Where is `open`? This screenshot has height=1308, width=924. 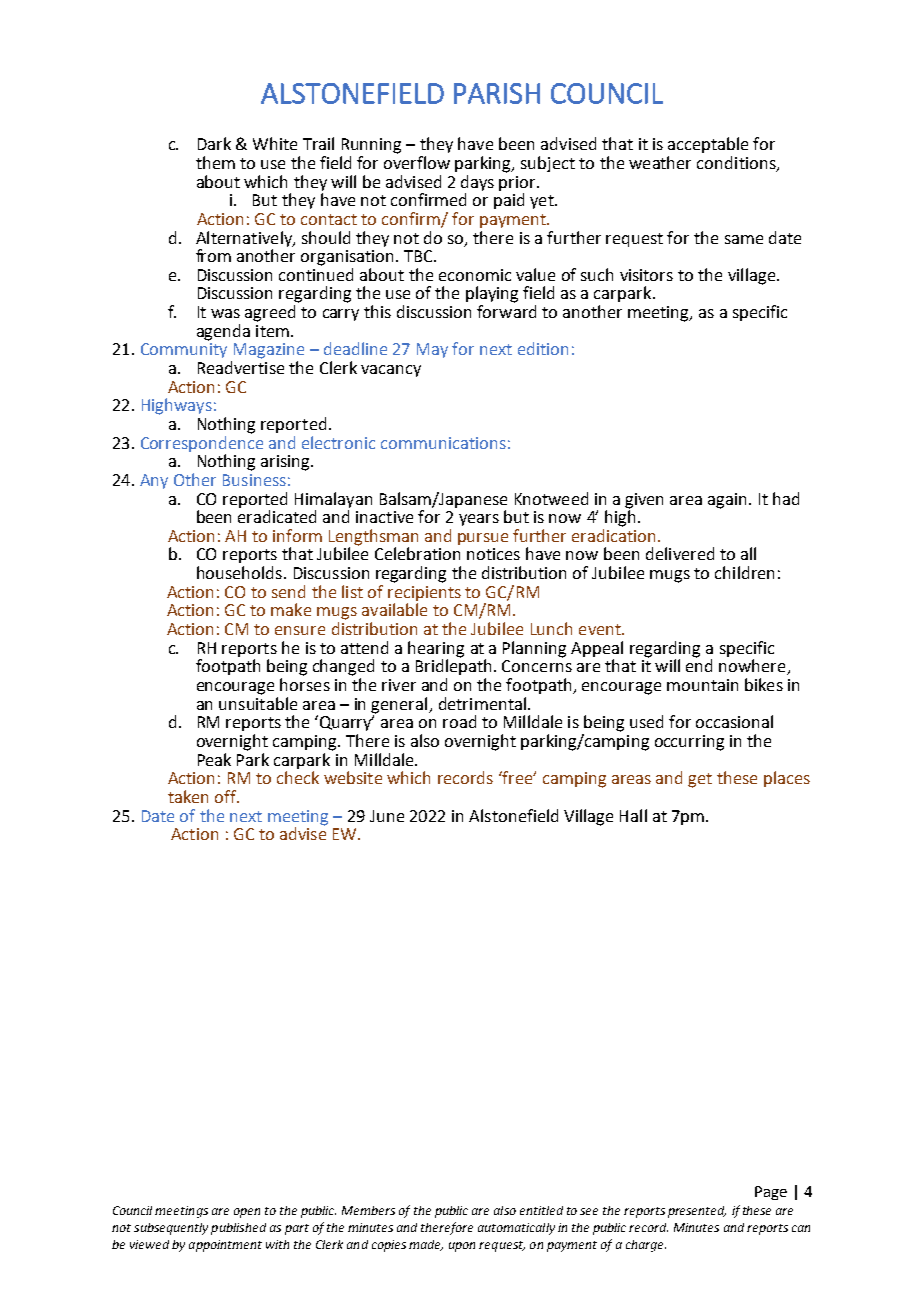 open is located at coordinates (247, 1213).
